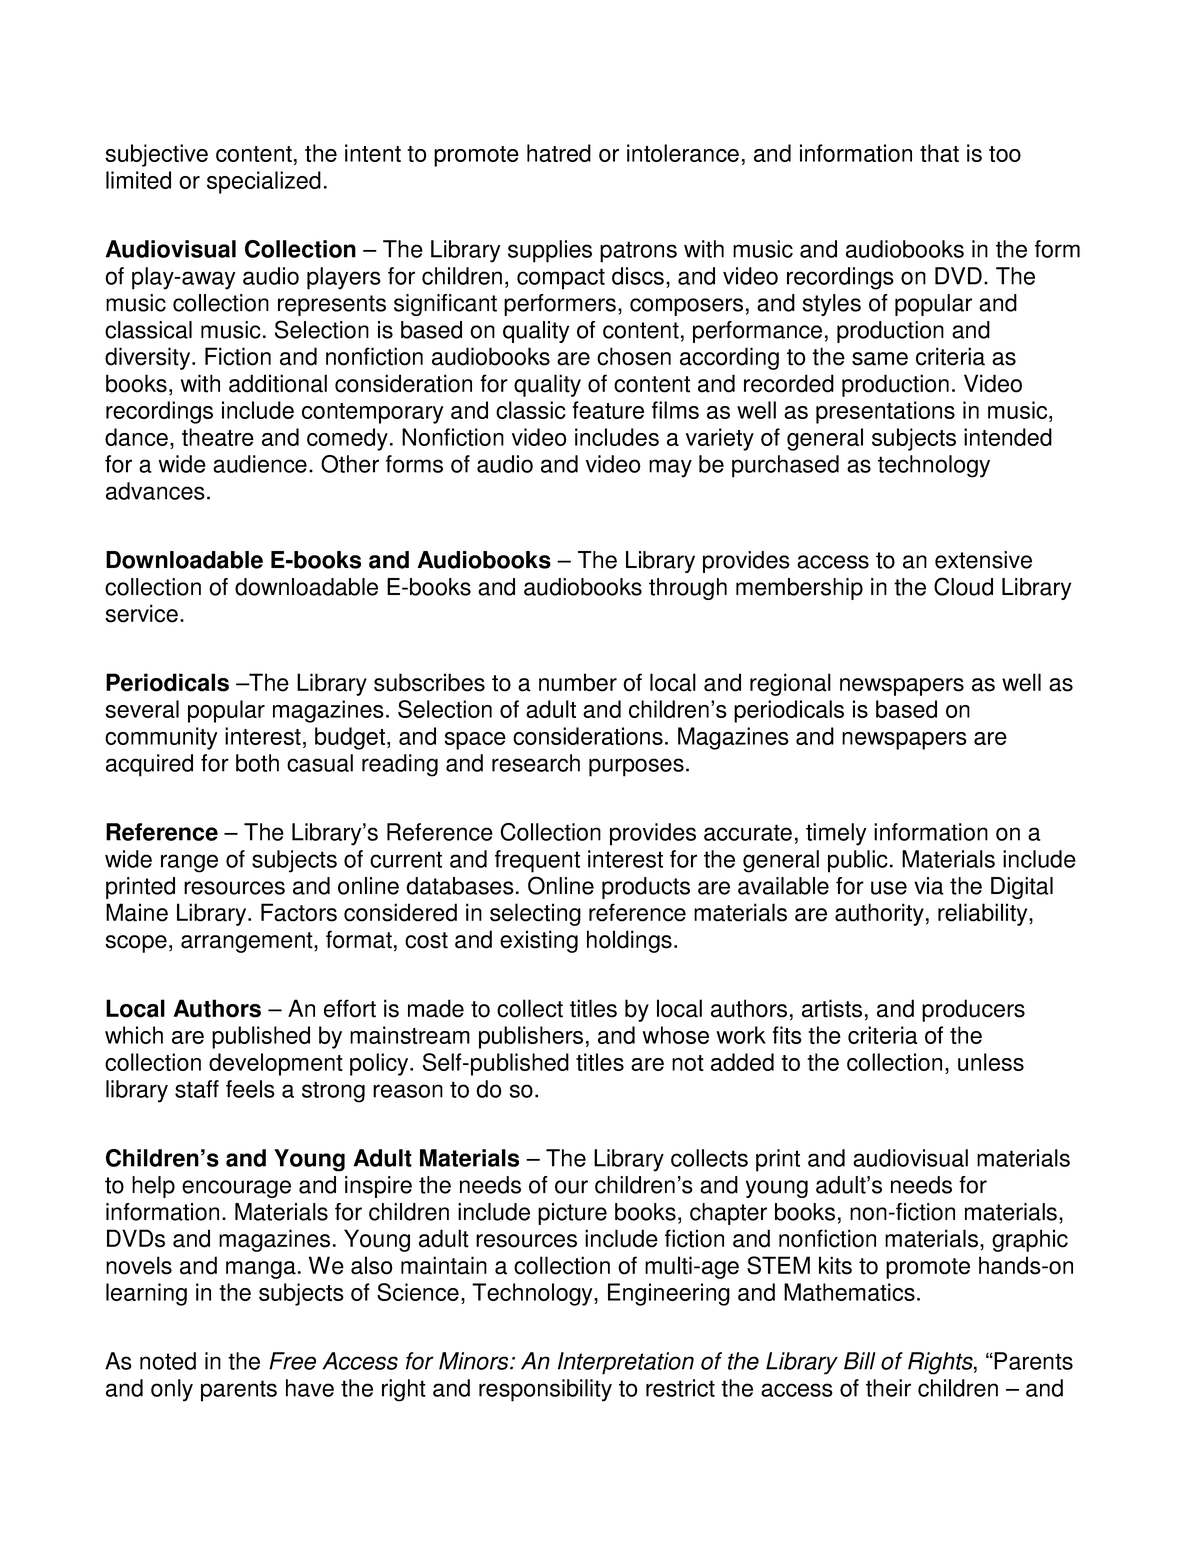 Image resolution: width=1191 pixels, height=1542 pixels. Describe the element at coordinates (939, 153) in the page. I see `that` at that location.
